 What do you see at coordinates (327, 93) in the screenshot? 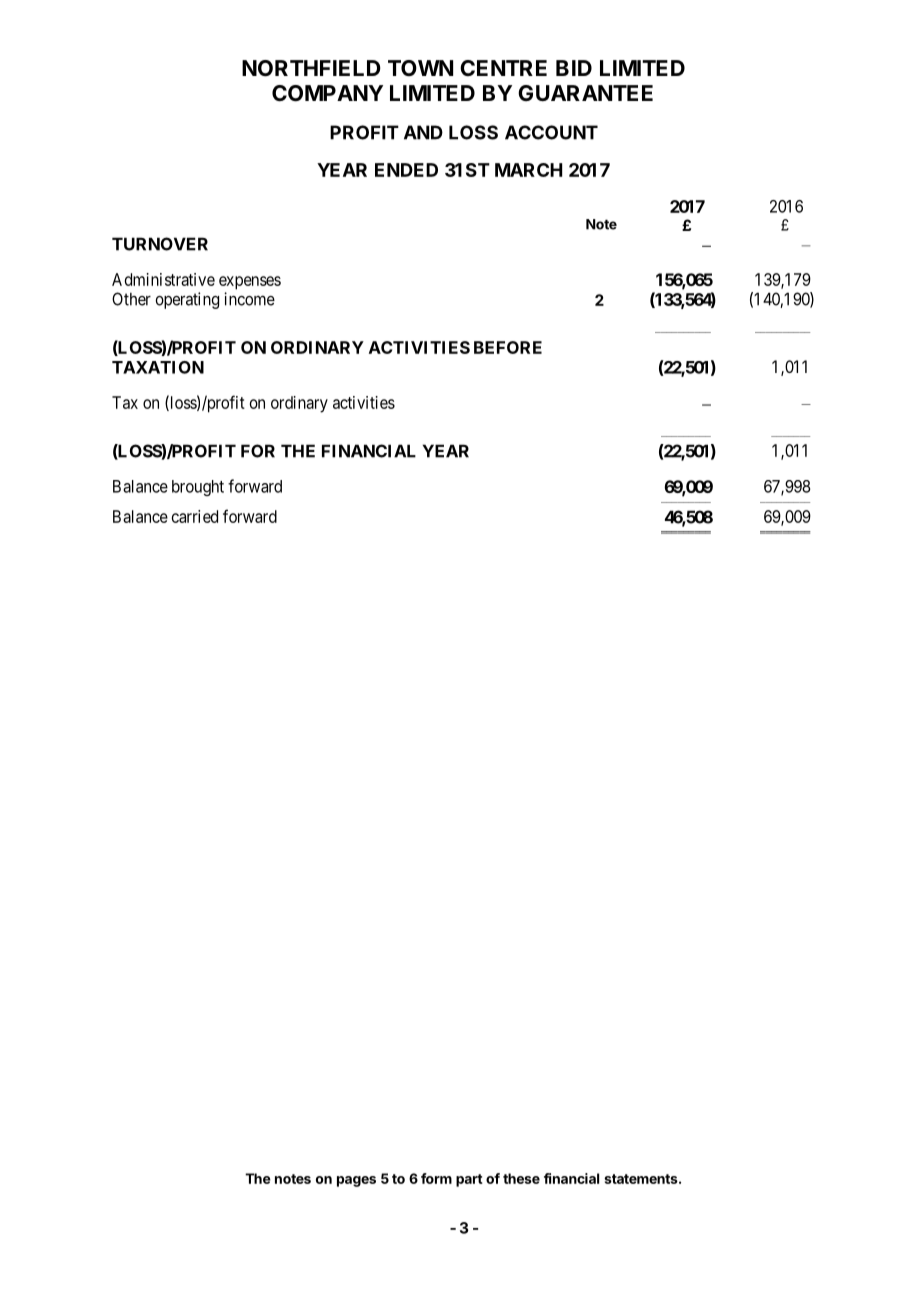
I see `COMPANY` at bounding box center [327, 93].
